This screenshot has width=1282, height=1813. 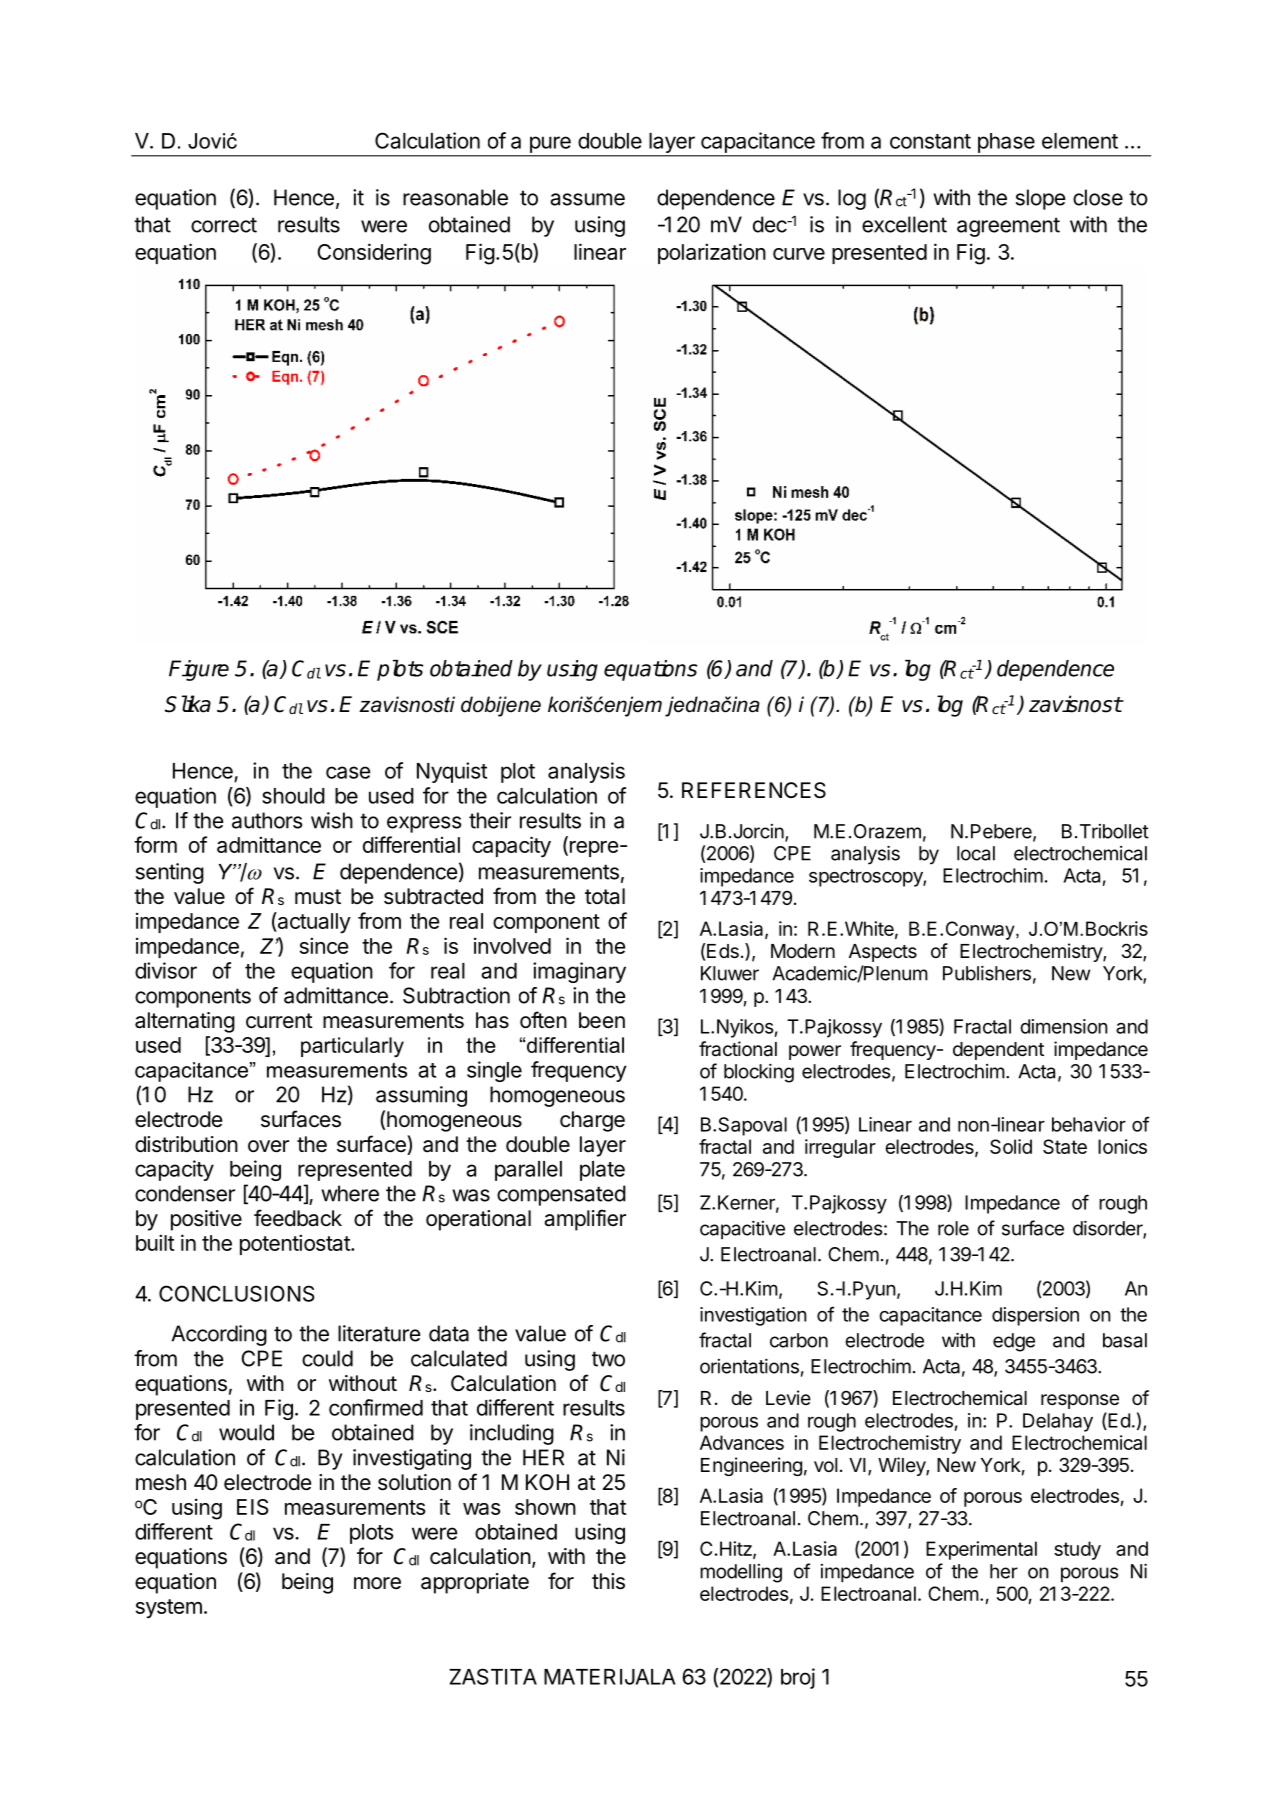 I want to click on assume, so click(x=587, y=199).
